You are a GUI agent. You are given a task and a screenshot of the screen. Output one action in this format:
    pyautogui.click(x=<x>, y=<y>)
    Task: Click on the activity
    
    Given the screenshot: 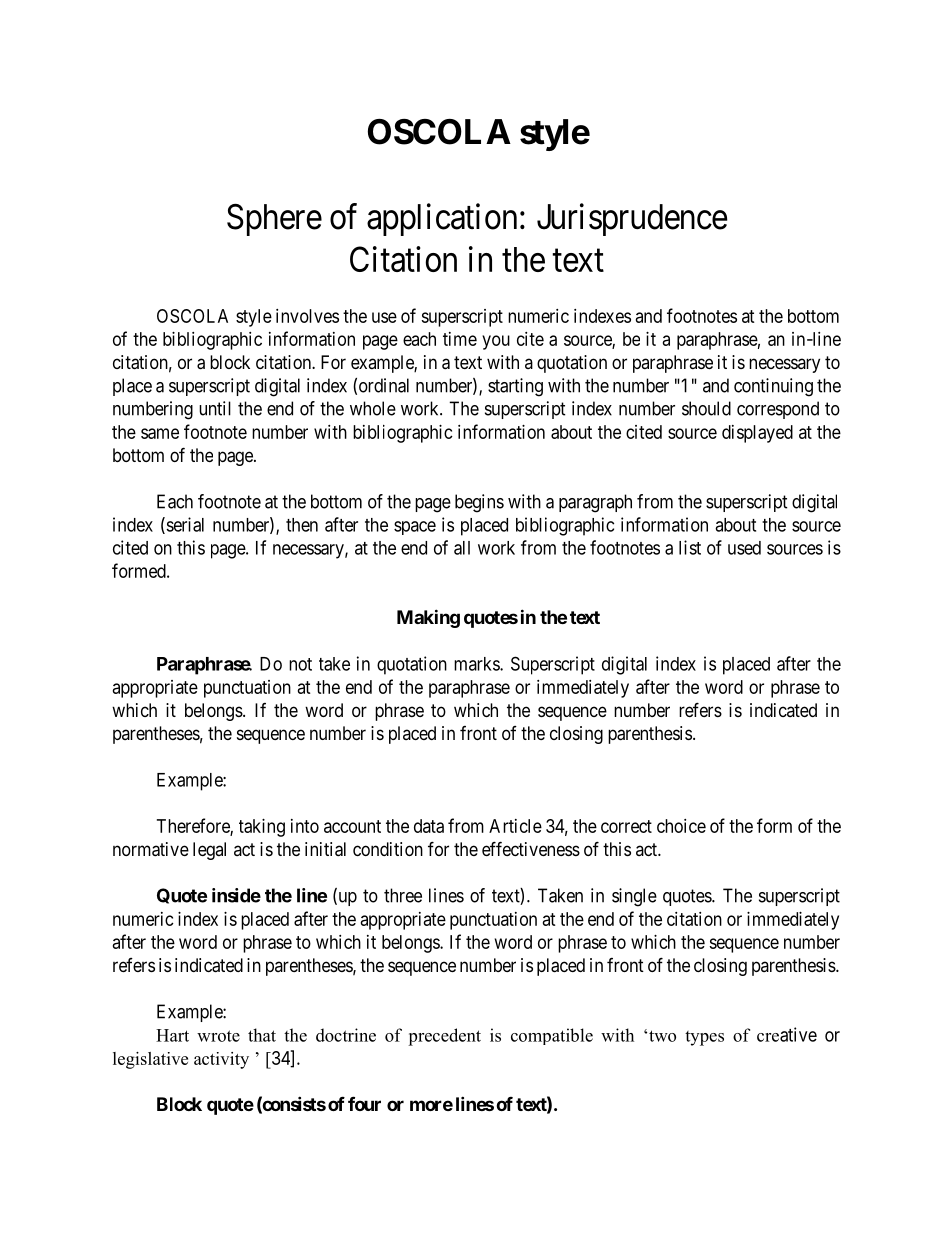 What is the action you would take?
    pyautogui.click(x=221, y=1060)
